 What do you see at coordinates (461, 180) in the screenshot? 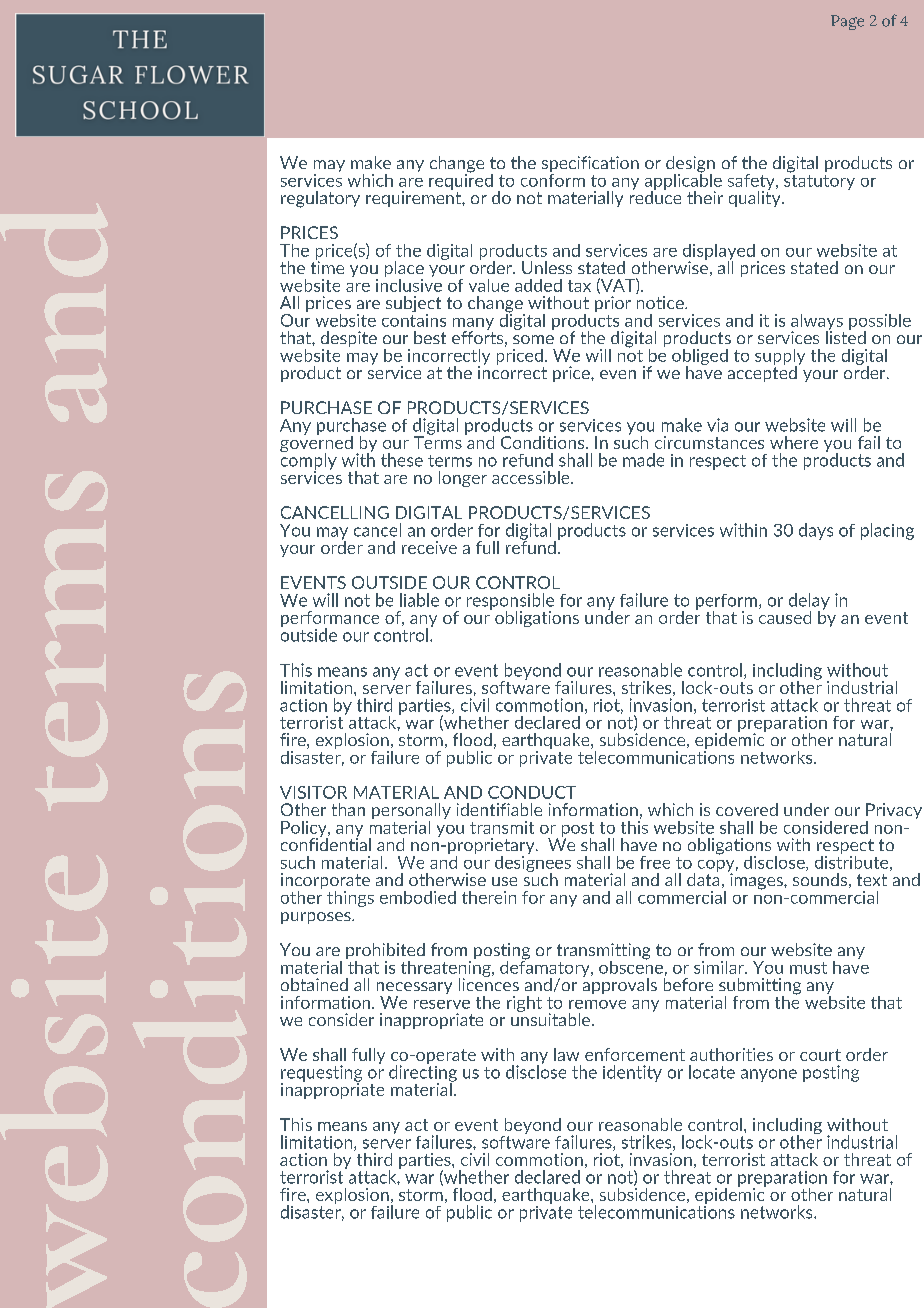
I see `required` at bounding box center [461, 180].
